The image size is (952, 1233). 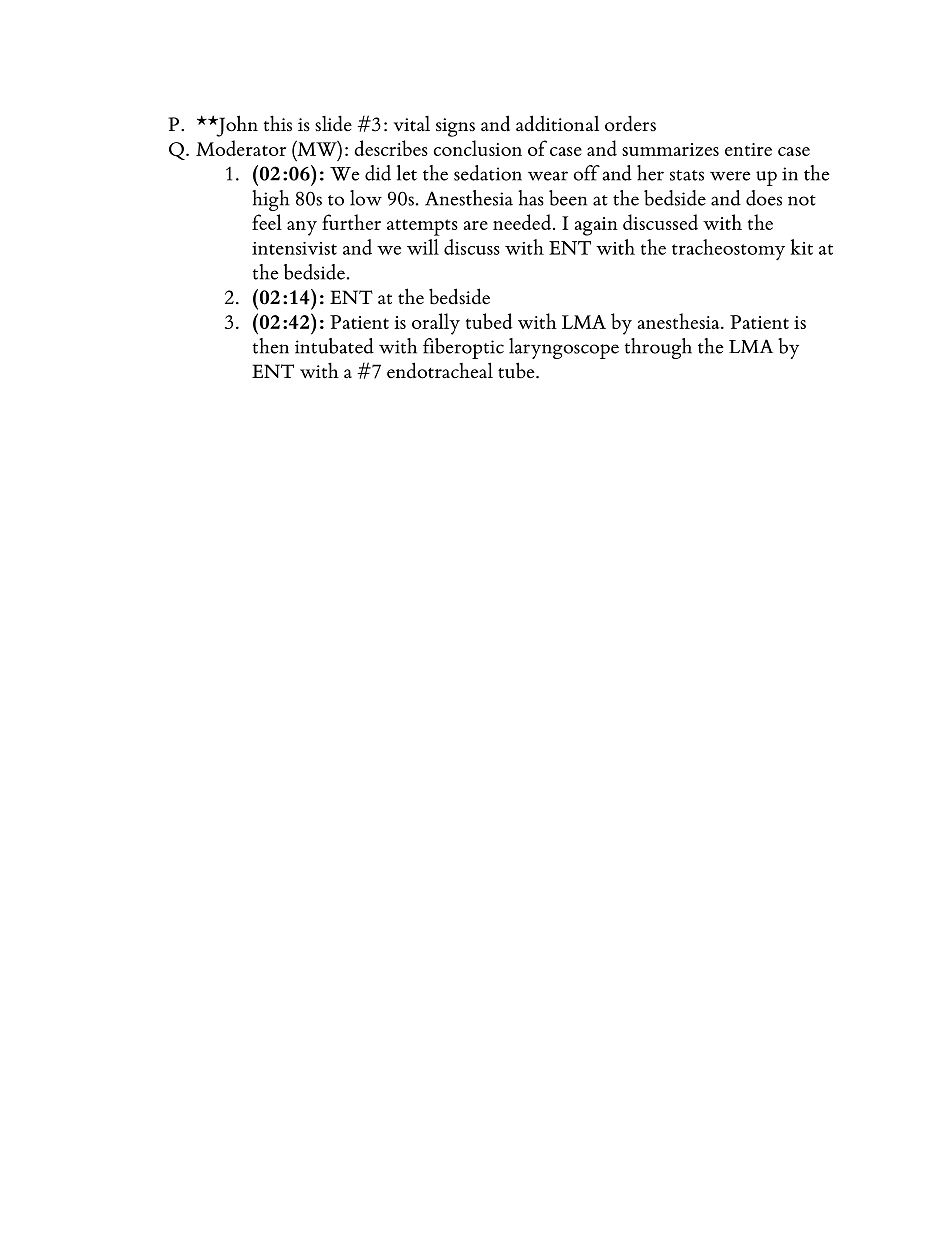 What do you see at coordinates (334, 346) in the document?
I see `intubated` at bounding box center [334, 346].
